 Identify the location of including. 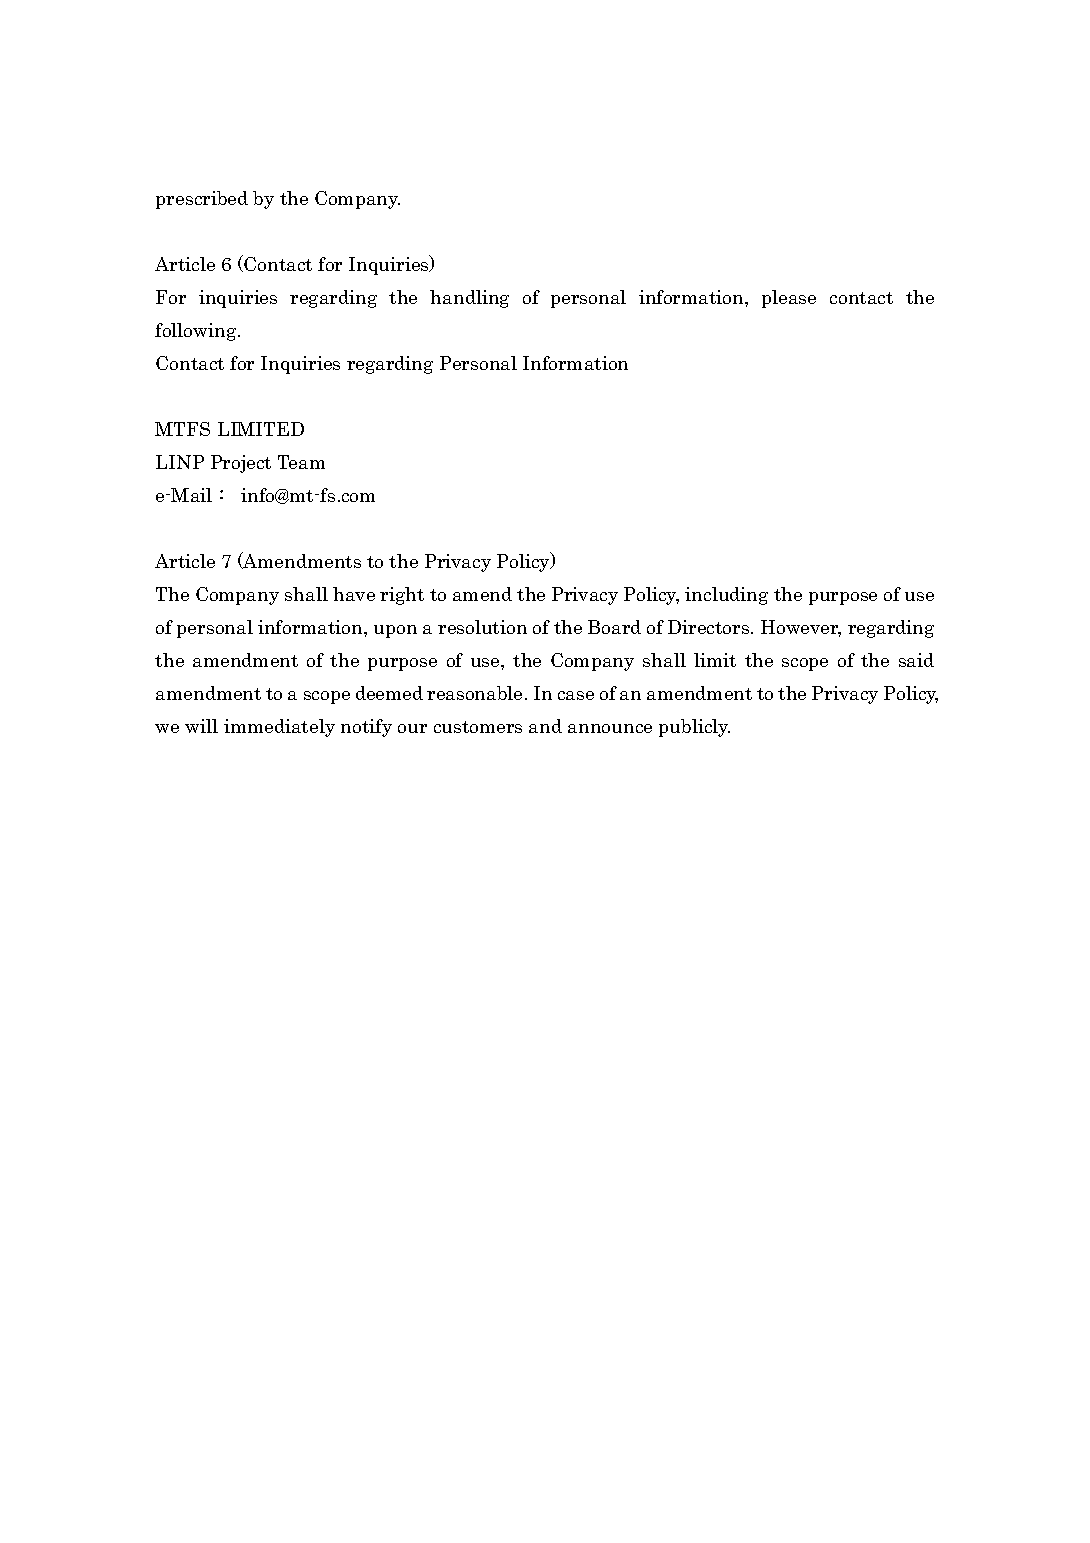
(726, 596).
